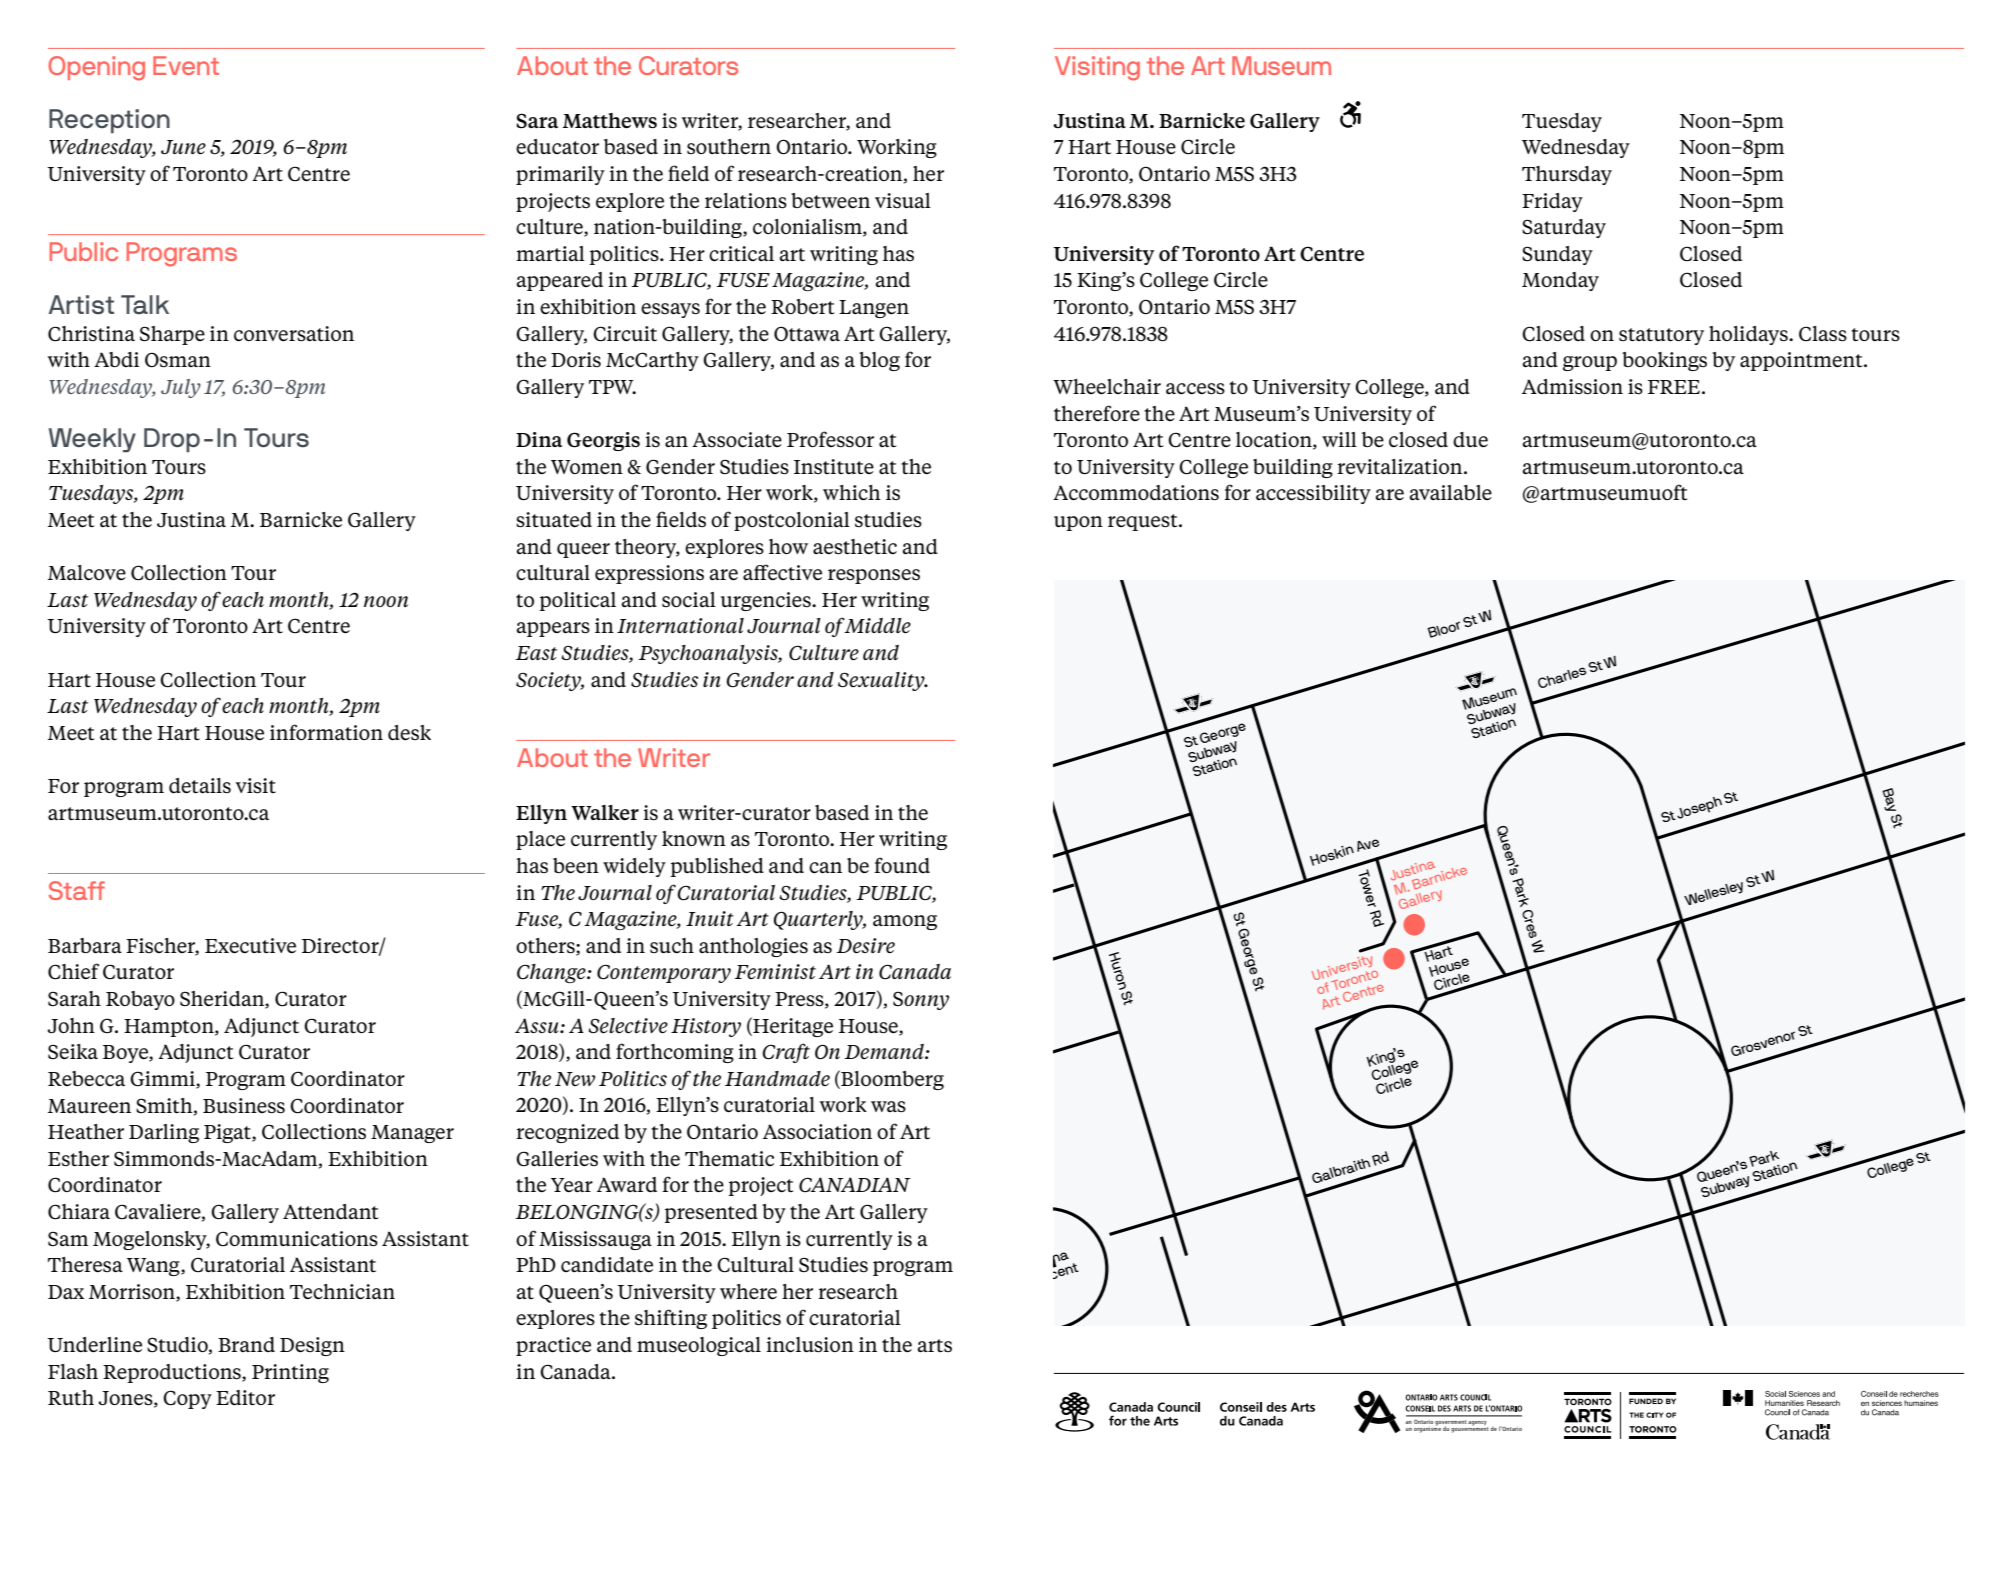 The image size is (2012, 1581). I want to click on southern, so click(729, 147).
